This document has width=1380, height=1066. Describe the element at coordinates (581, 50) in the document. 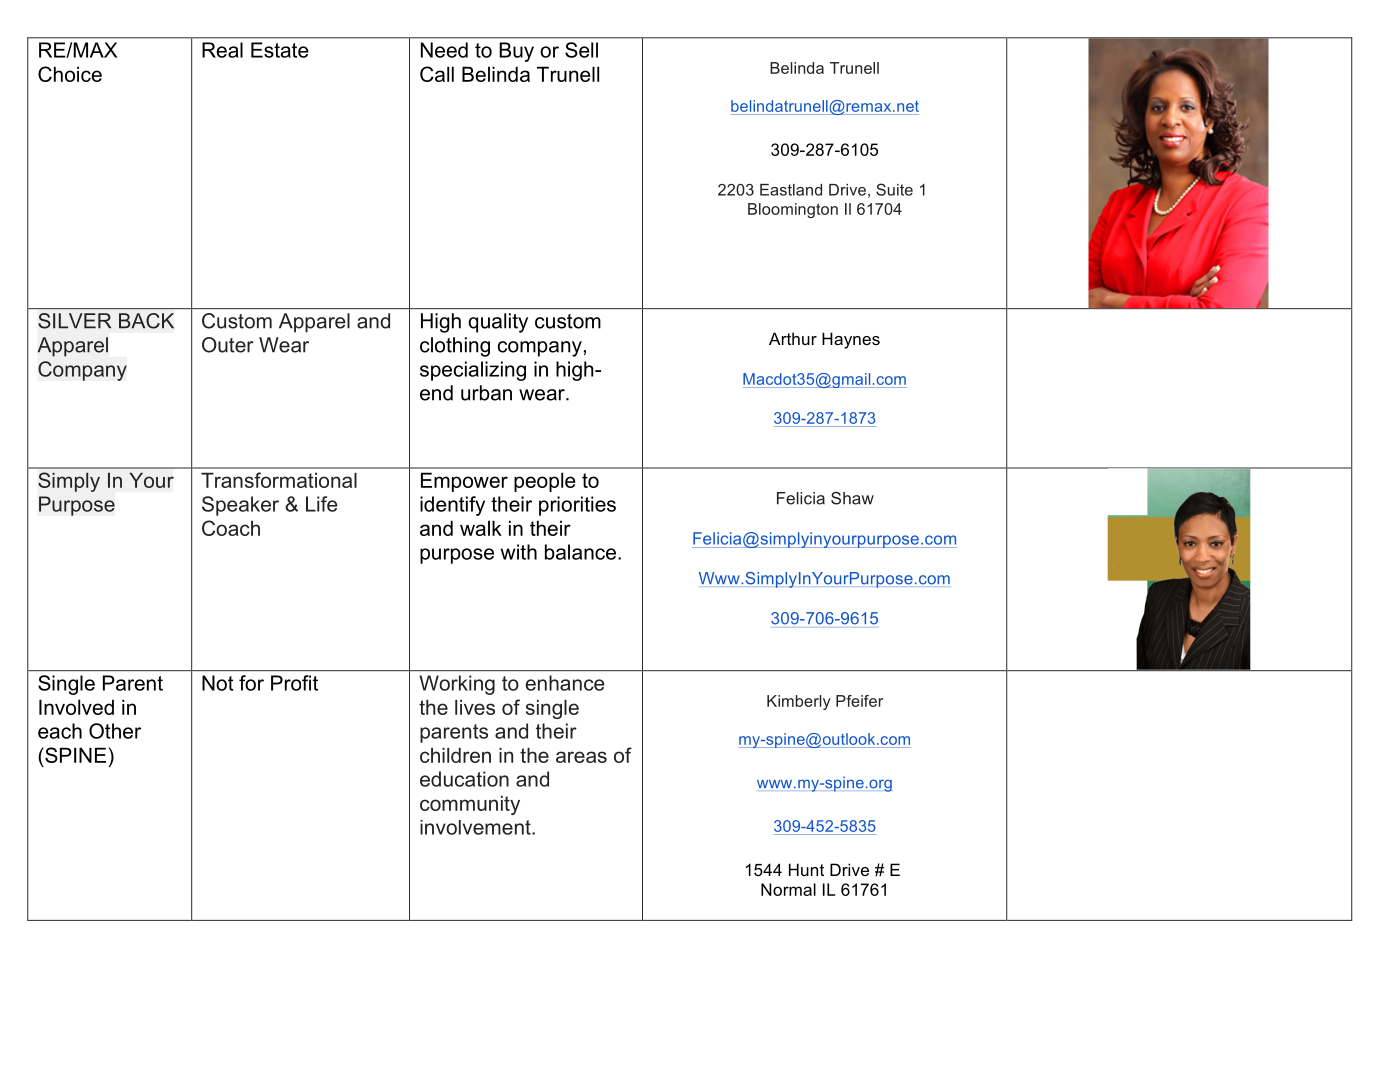

I see `Sell` at that location.
